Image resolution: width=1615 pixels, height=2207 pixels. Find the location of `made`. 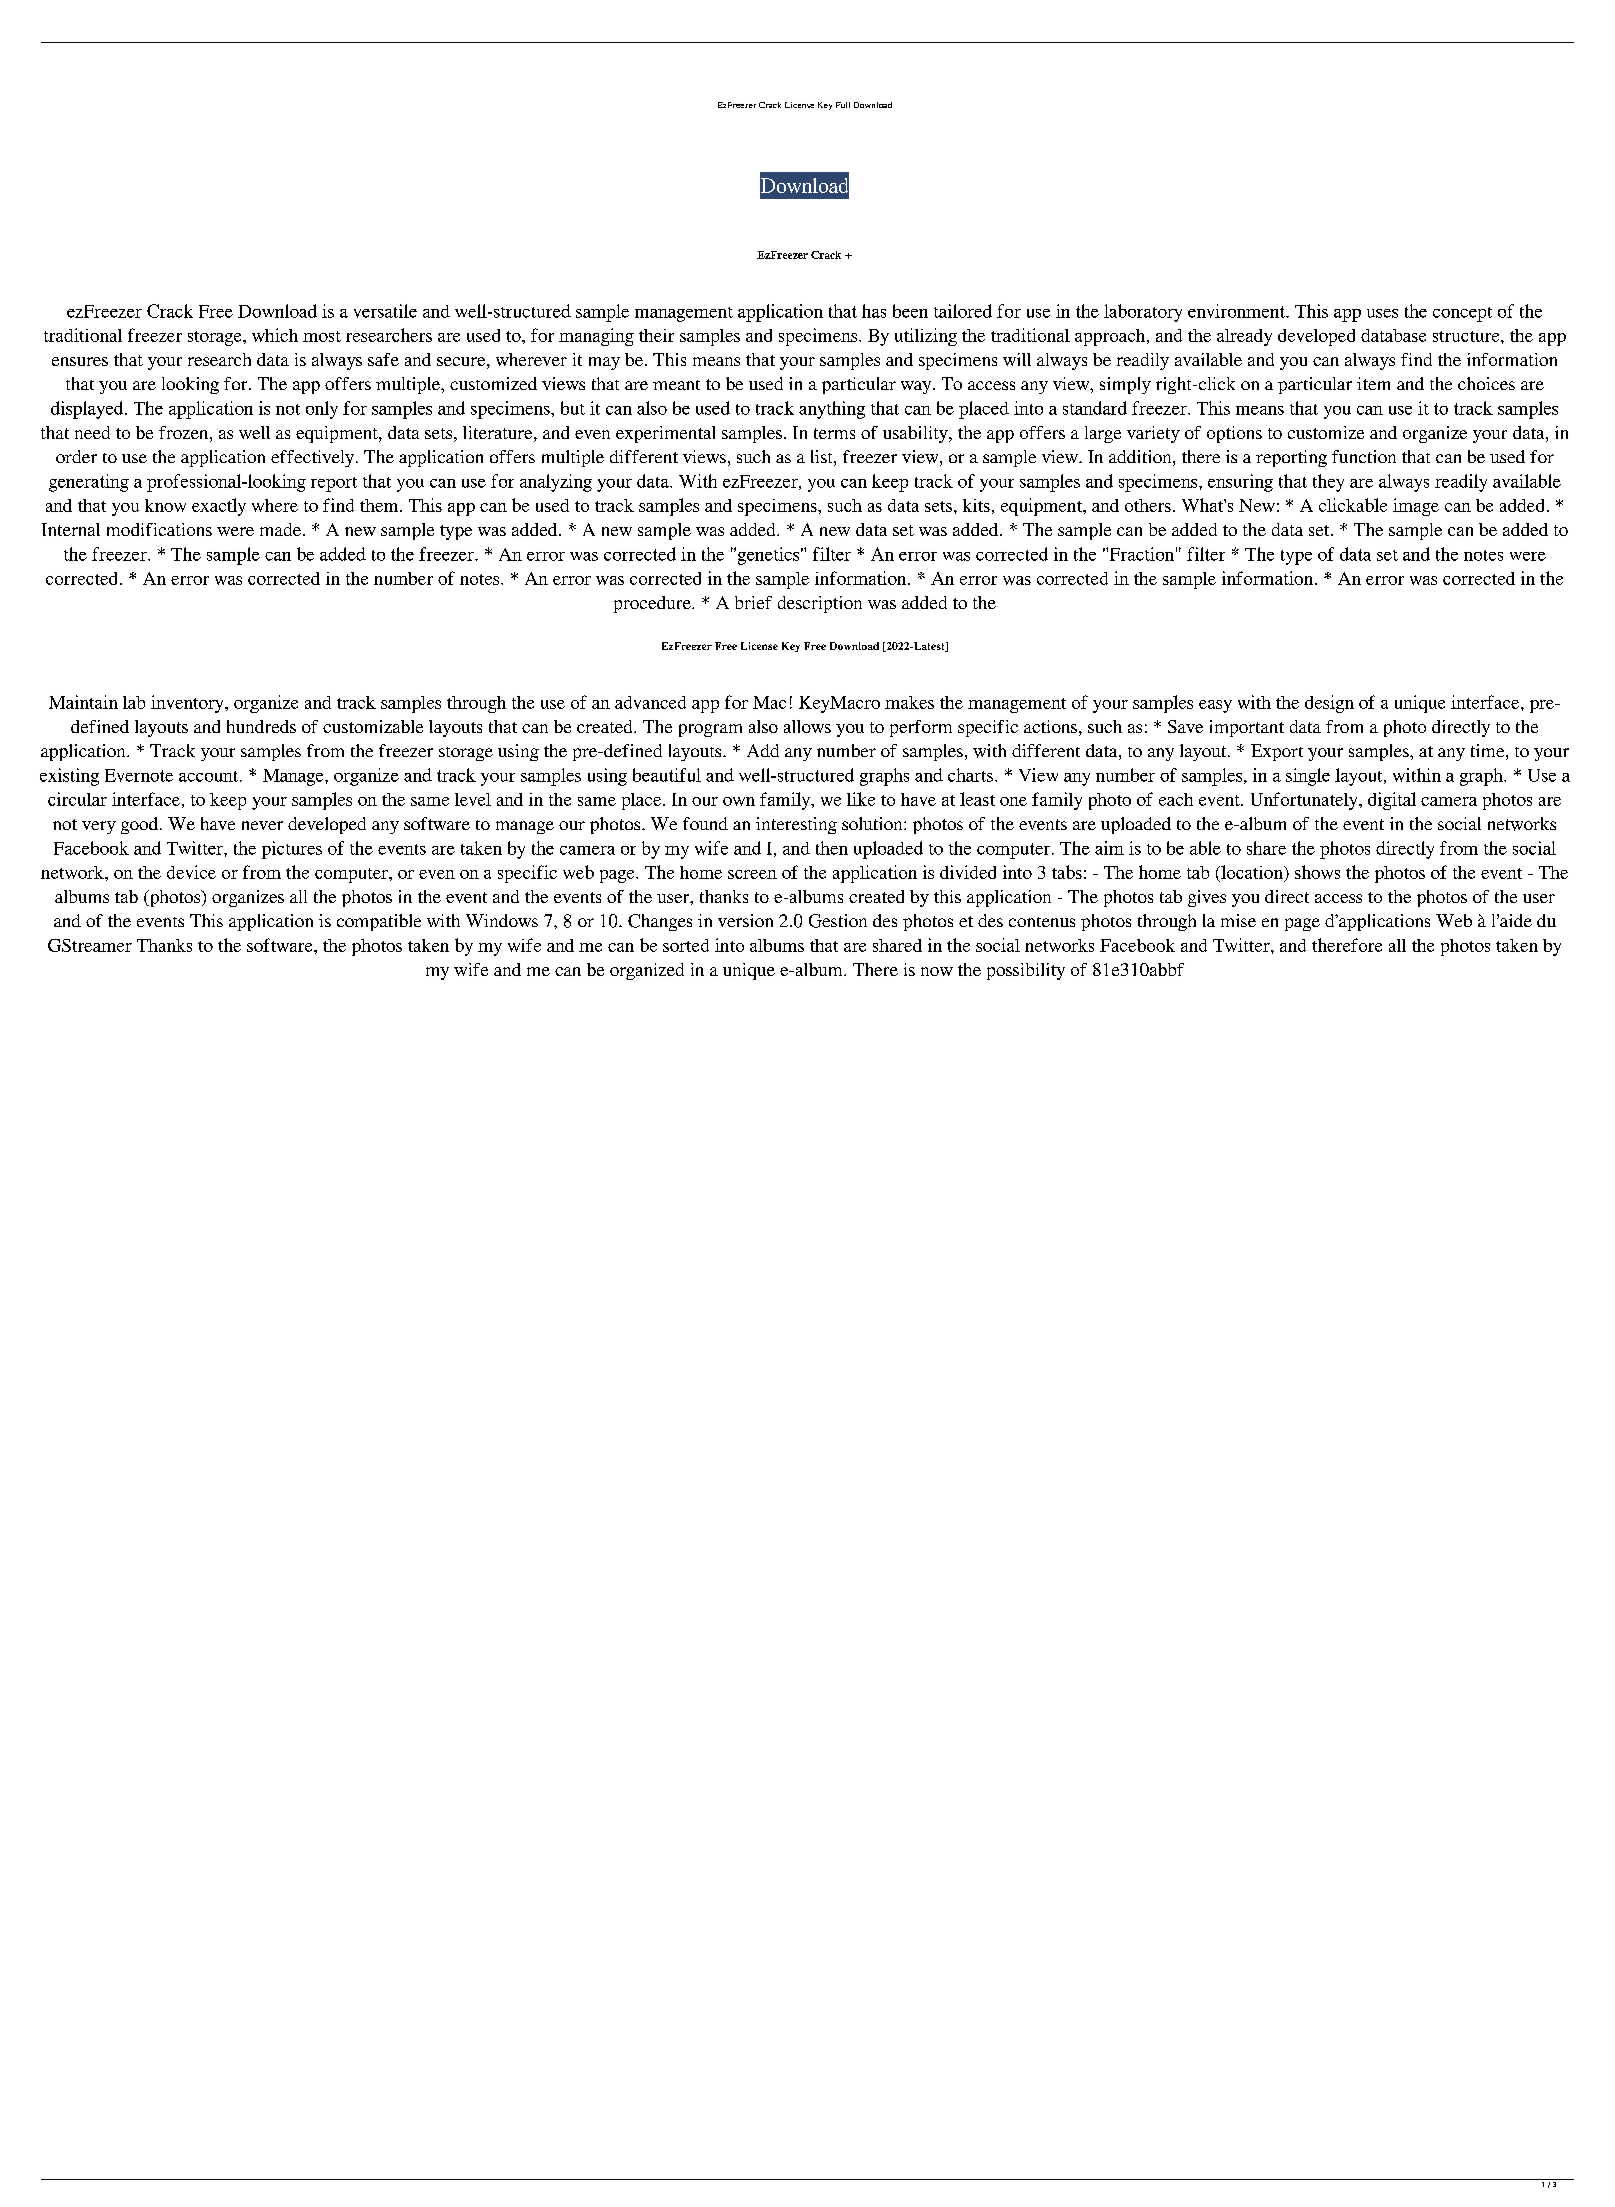

made is located at coordinates (280, 529).
